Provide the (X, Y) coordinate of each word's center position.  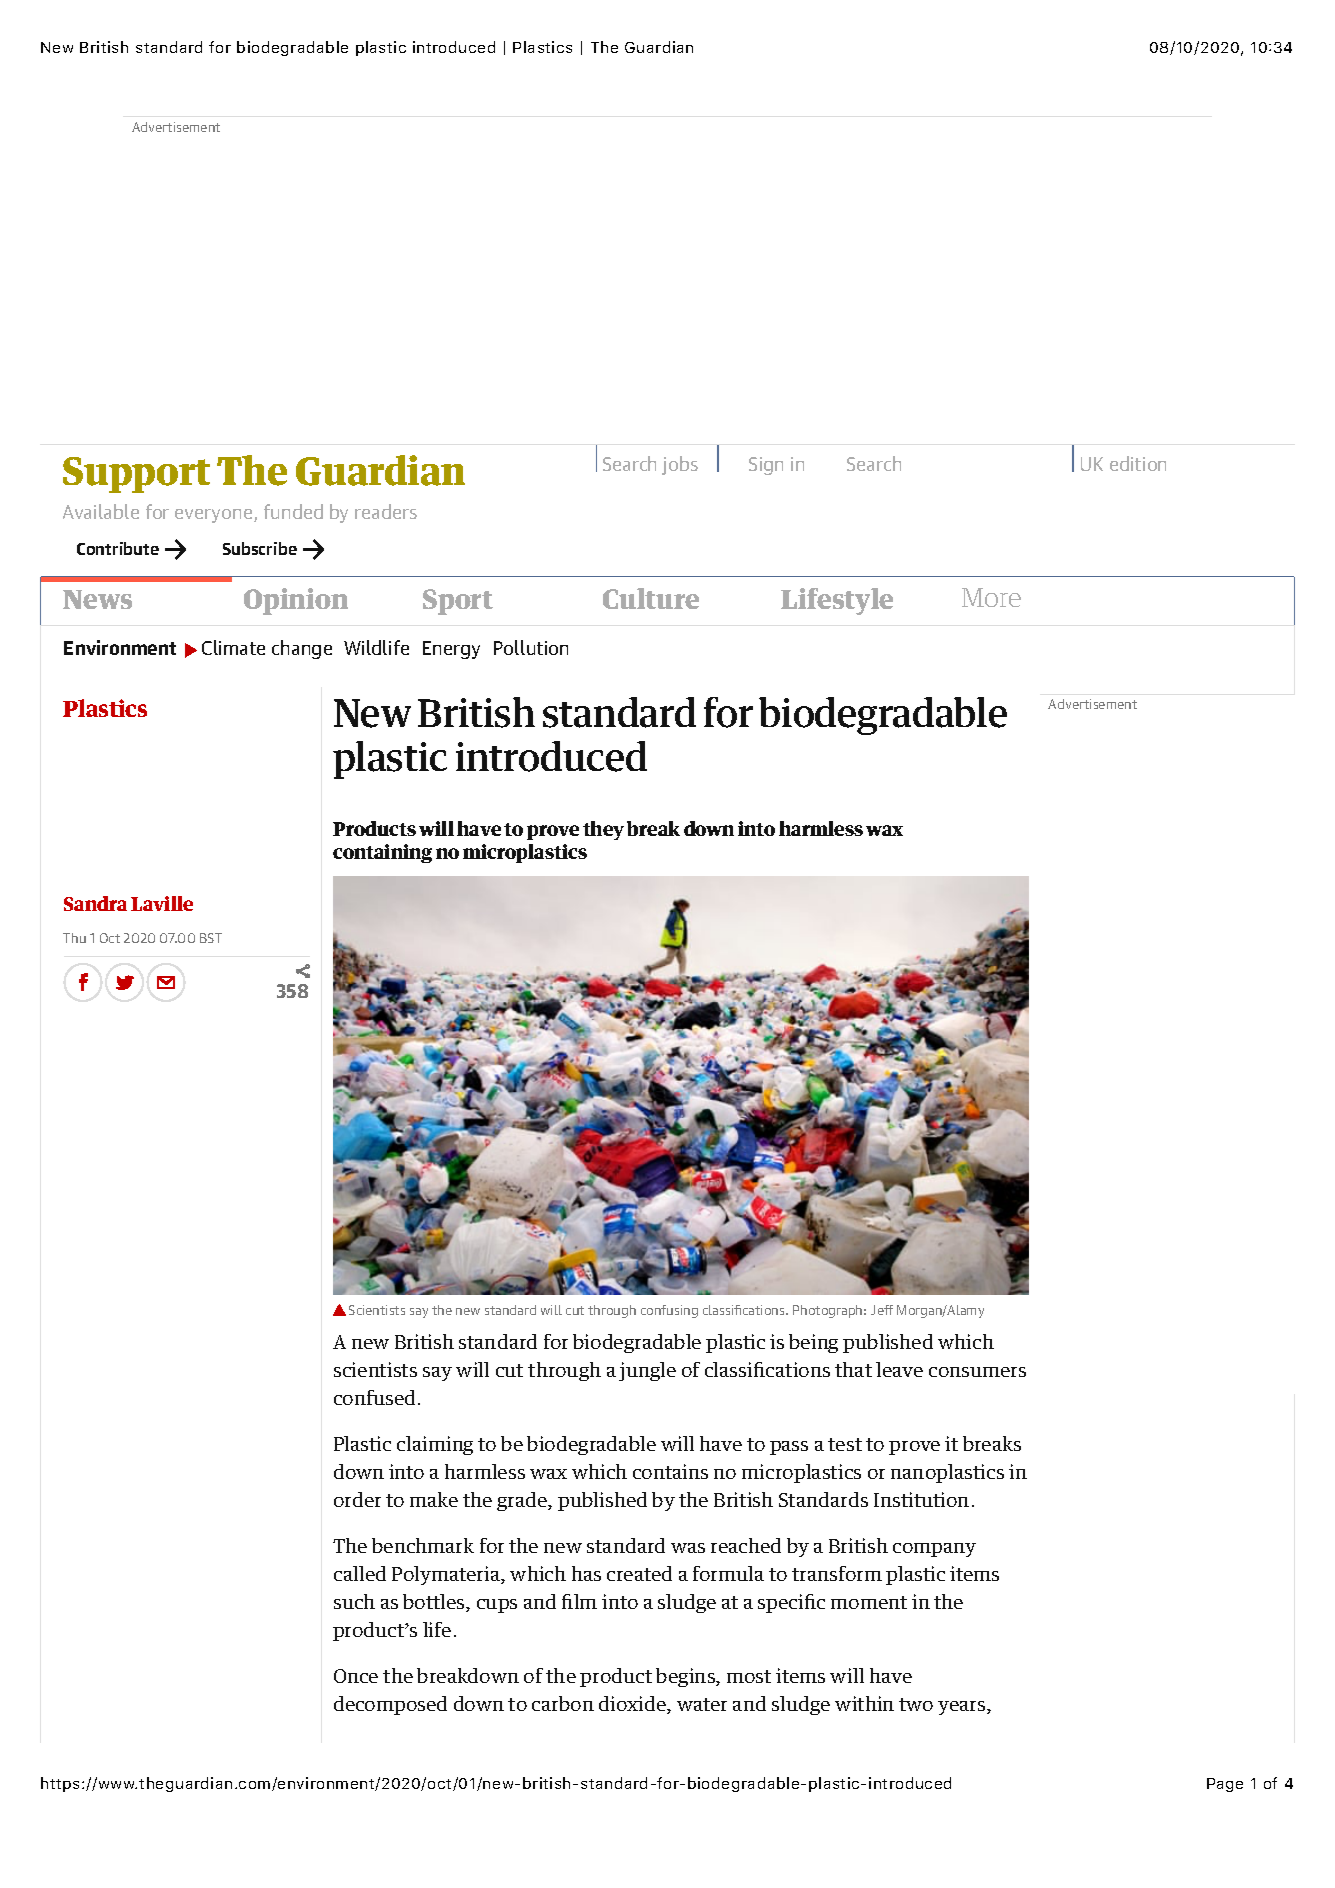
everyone (215, 516)
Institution (921, 1499)
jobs (680, 465)
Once (356, 1676)
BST (211, 938)
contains (670, 1471)
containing (382, 853)
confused (374, 1397)
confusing (669, 1311)
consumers (977, 1372)
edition (1138, 463)
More (991, 597)
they (603, 830)
